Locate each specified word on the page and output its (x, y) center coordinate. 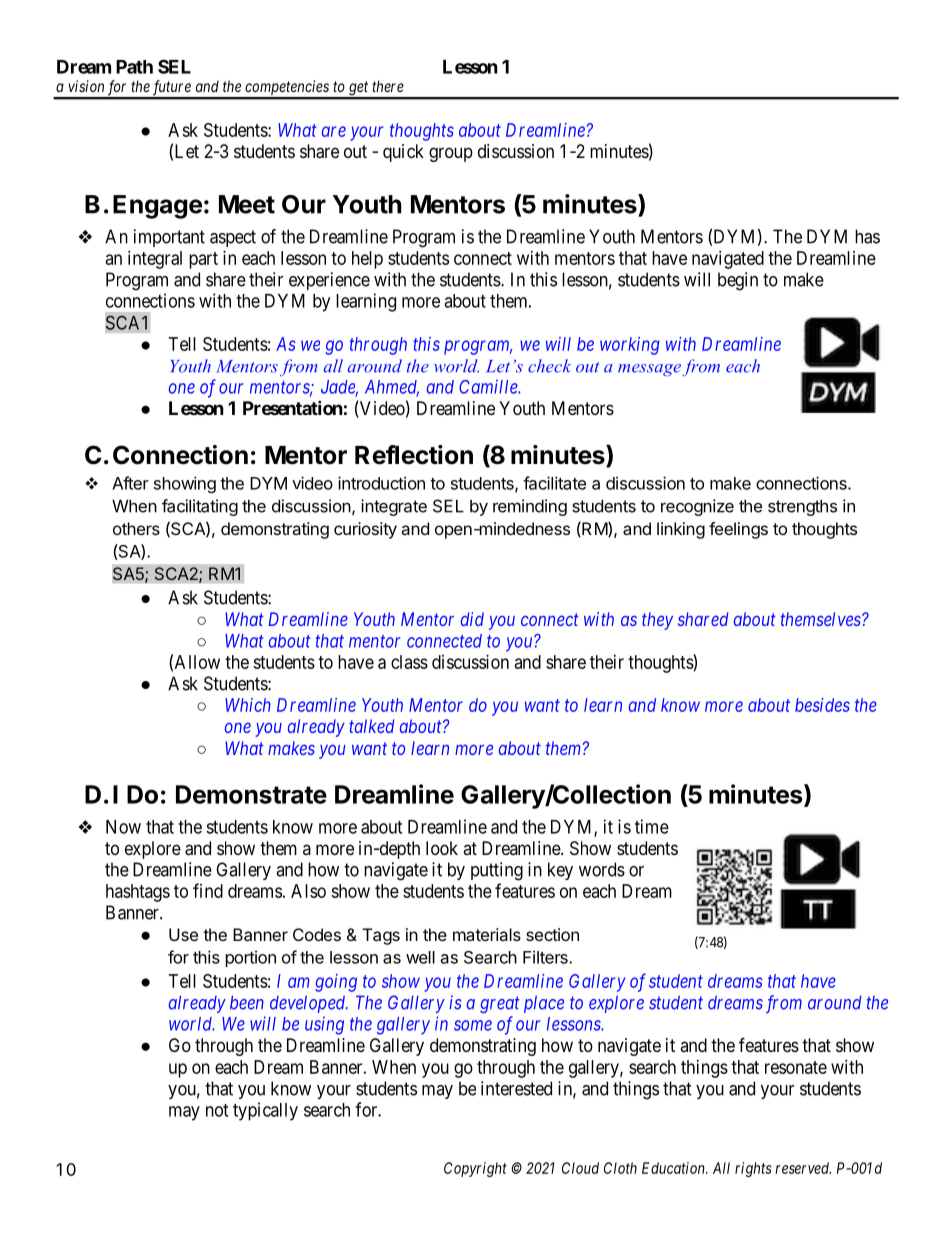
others (136, 528)
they (657, 621)
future (171, 89)
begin (738, 281)
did (472, 619)
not (217, 1110)
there (388, 86)
